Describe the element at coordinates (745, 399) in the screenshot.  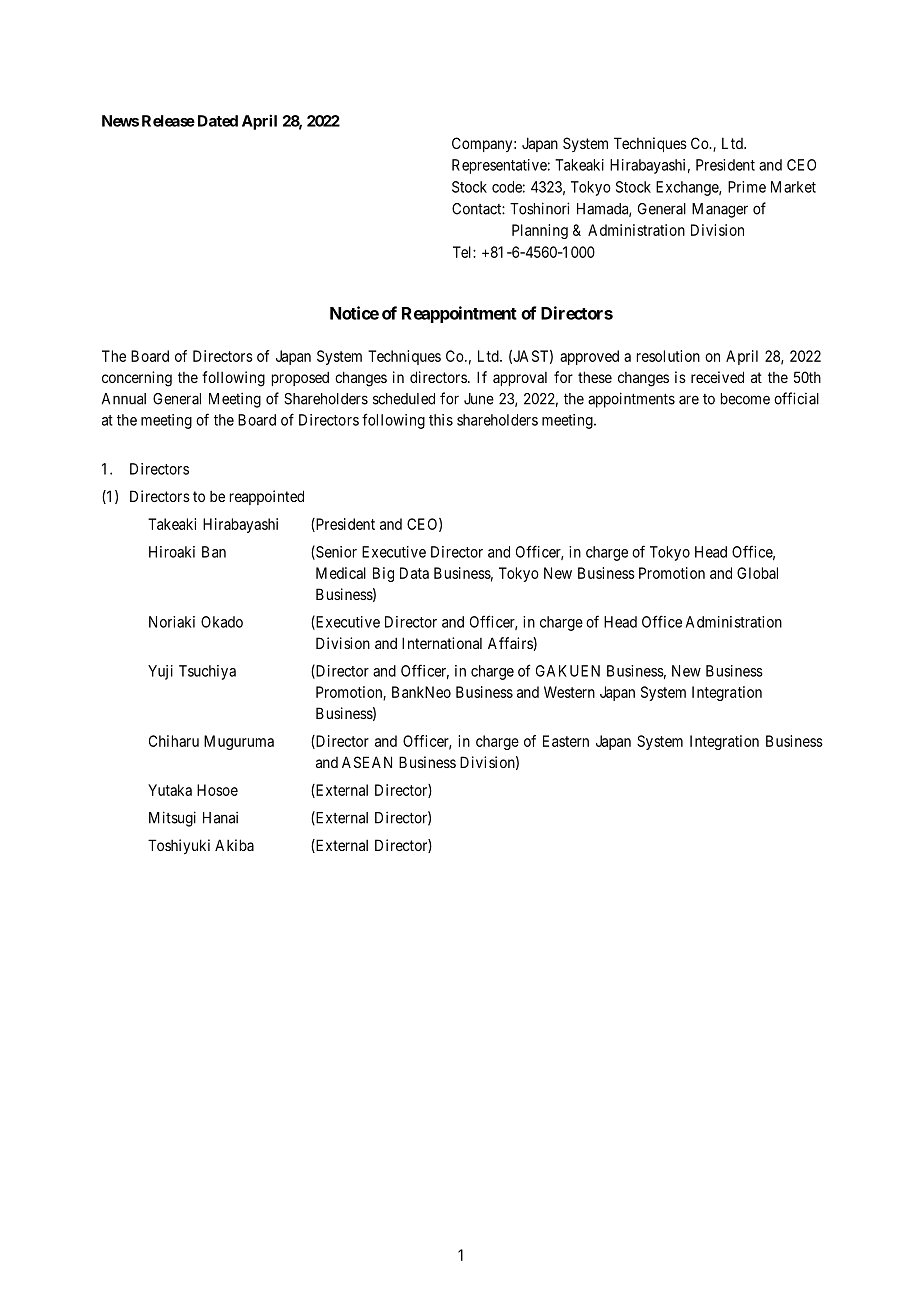
I see `become` at that location.
